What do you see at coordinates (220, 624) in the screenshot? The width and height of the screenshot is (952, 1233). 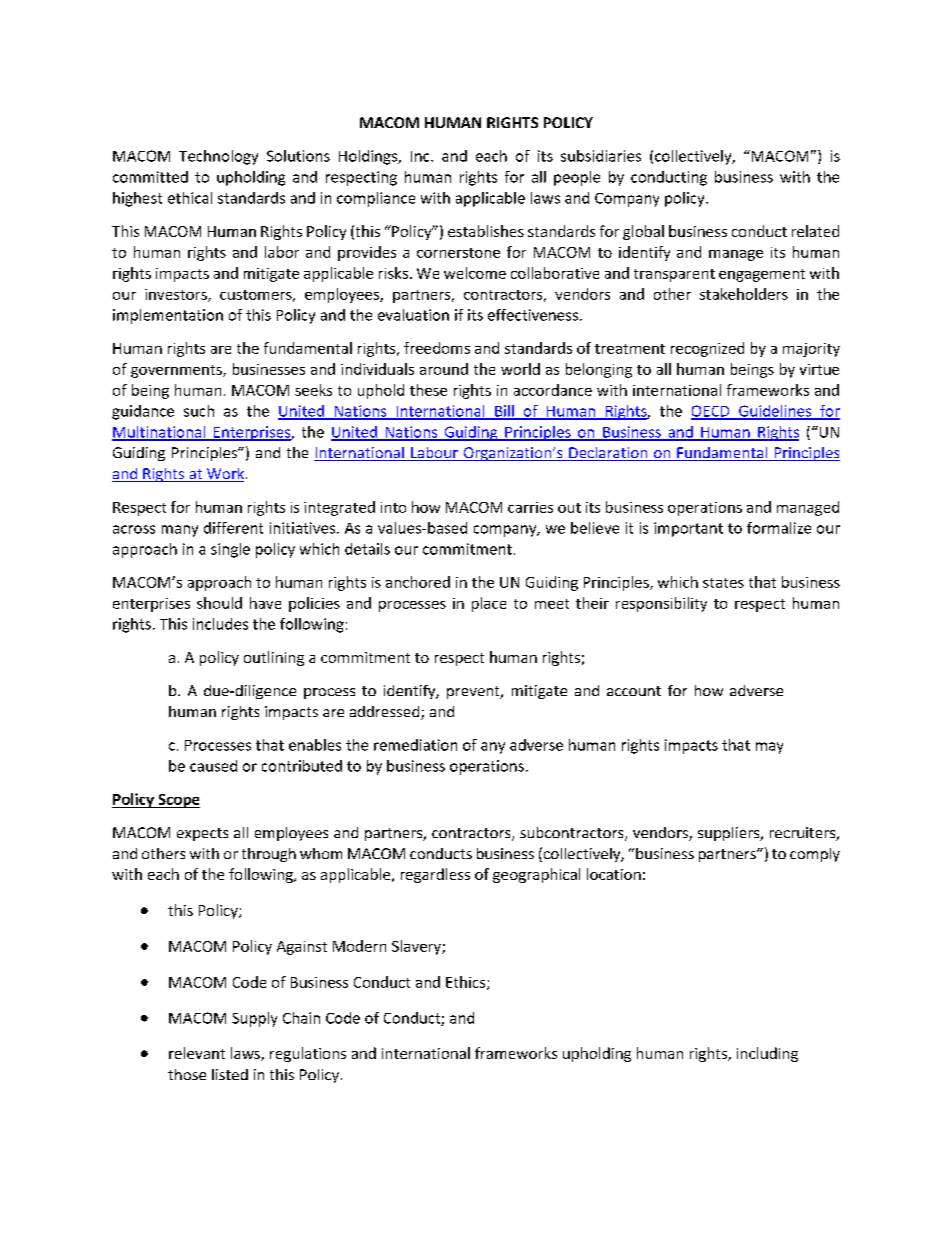 I see `includes` at bounding box center [220, 624].
